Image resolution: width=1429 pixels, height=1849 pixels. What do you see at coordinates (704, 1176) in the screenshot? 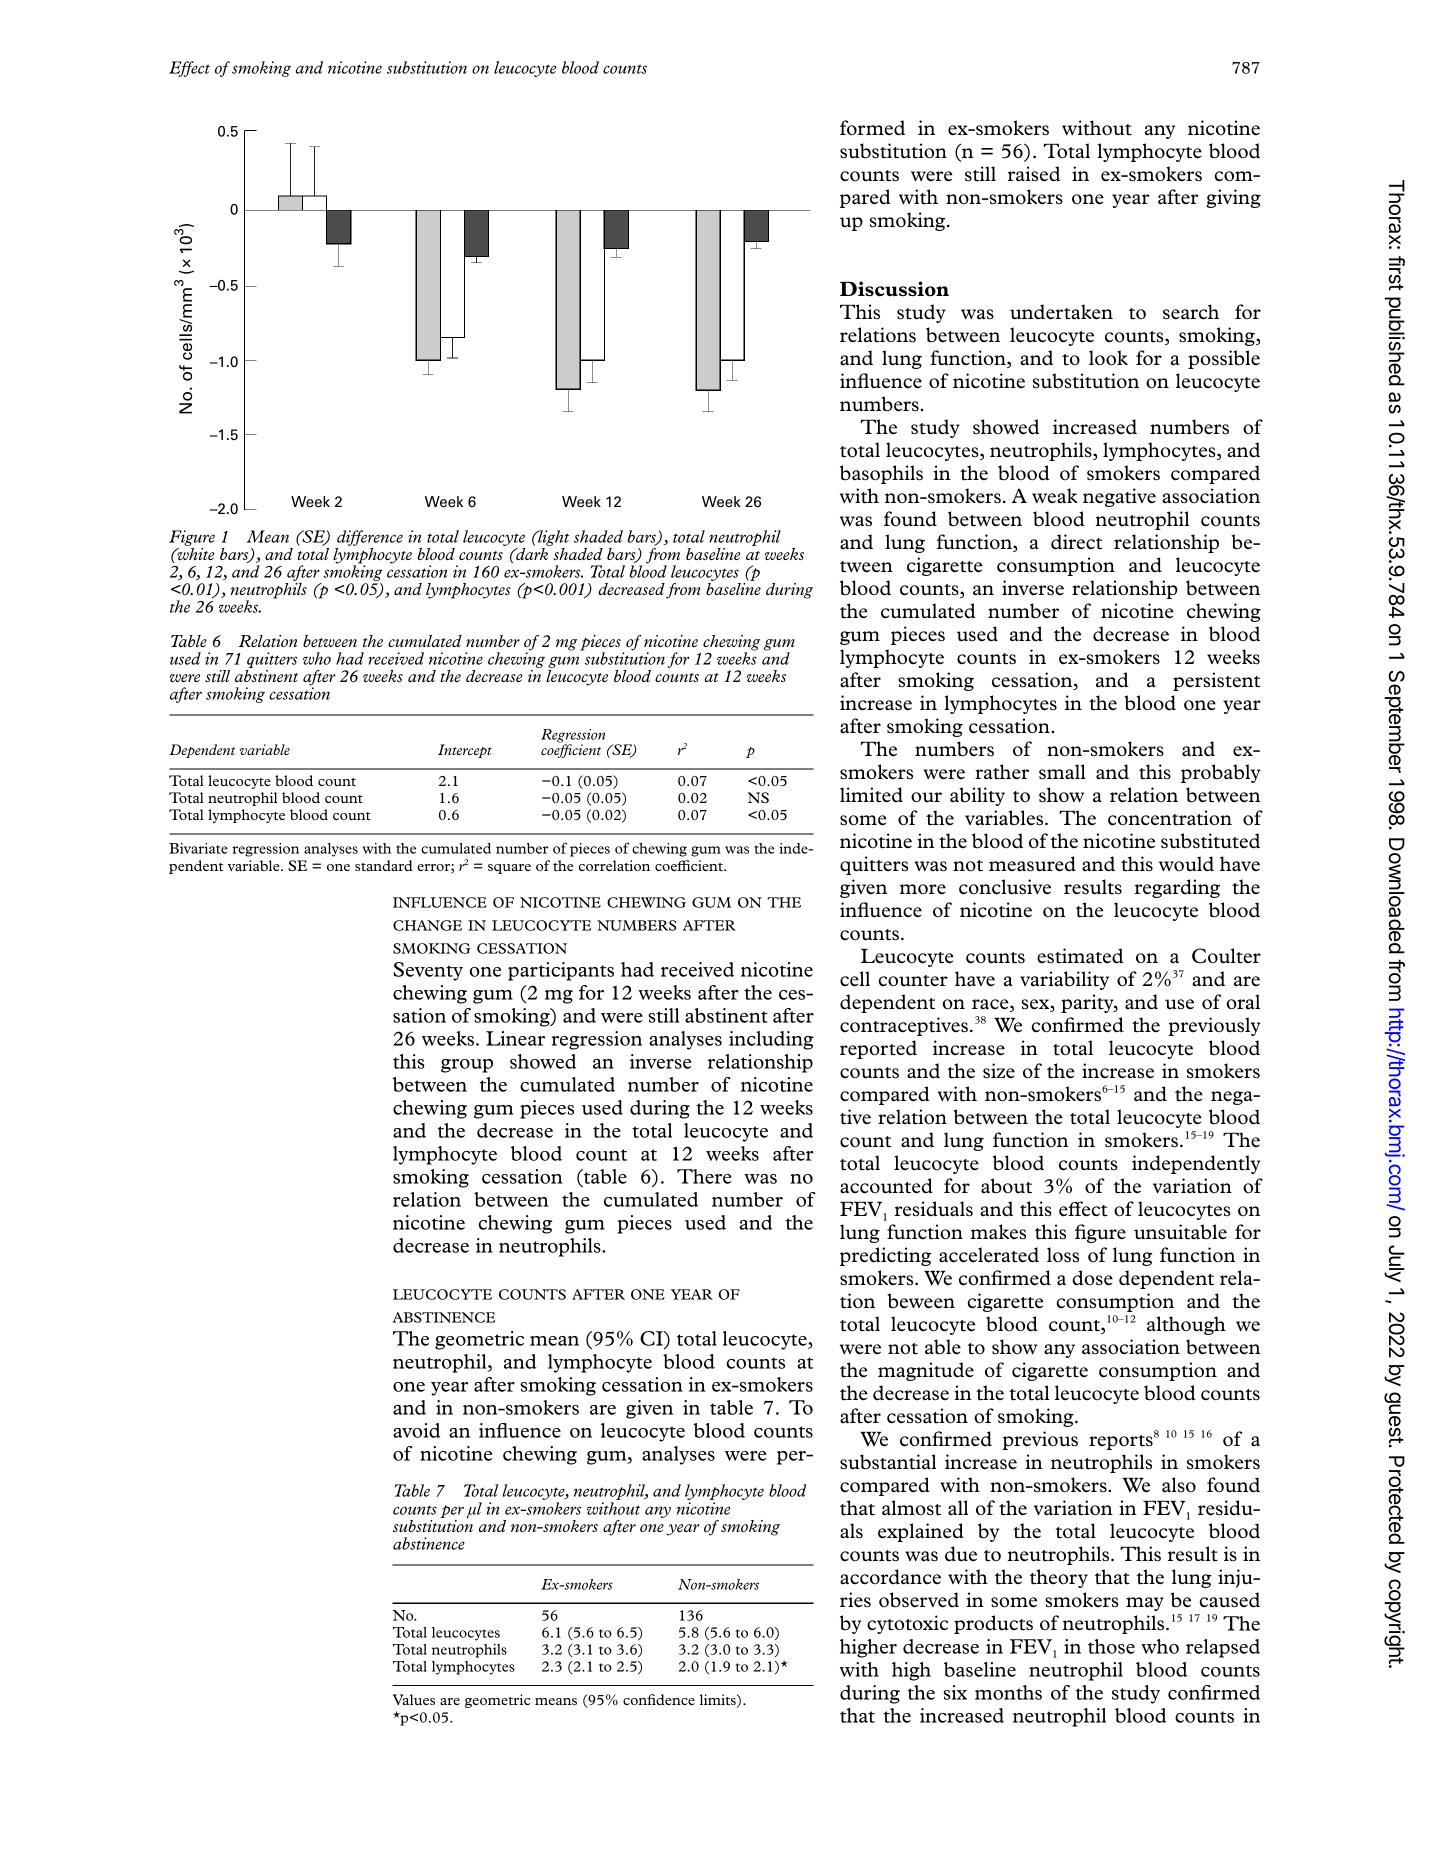
I see `There` at bounding box center [704, 1176].
